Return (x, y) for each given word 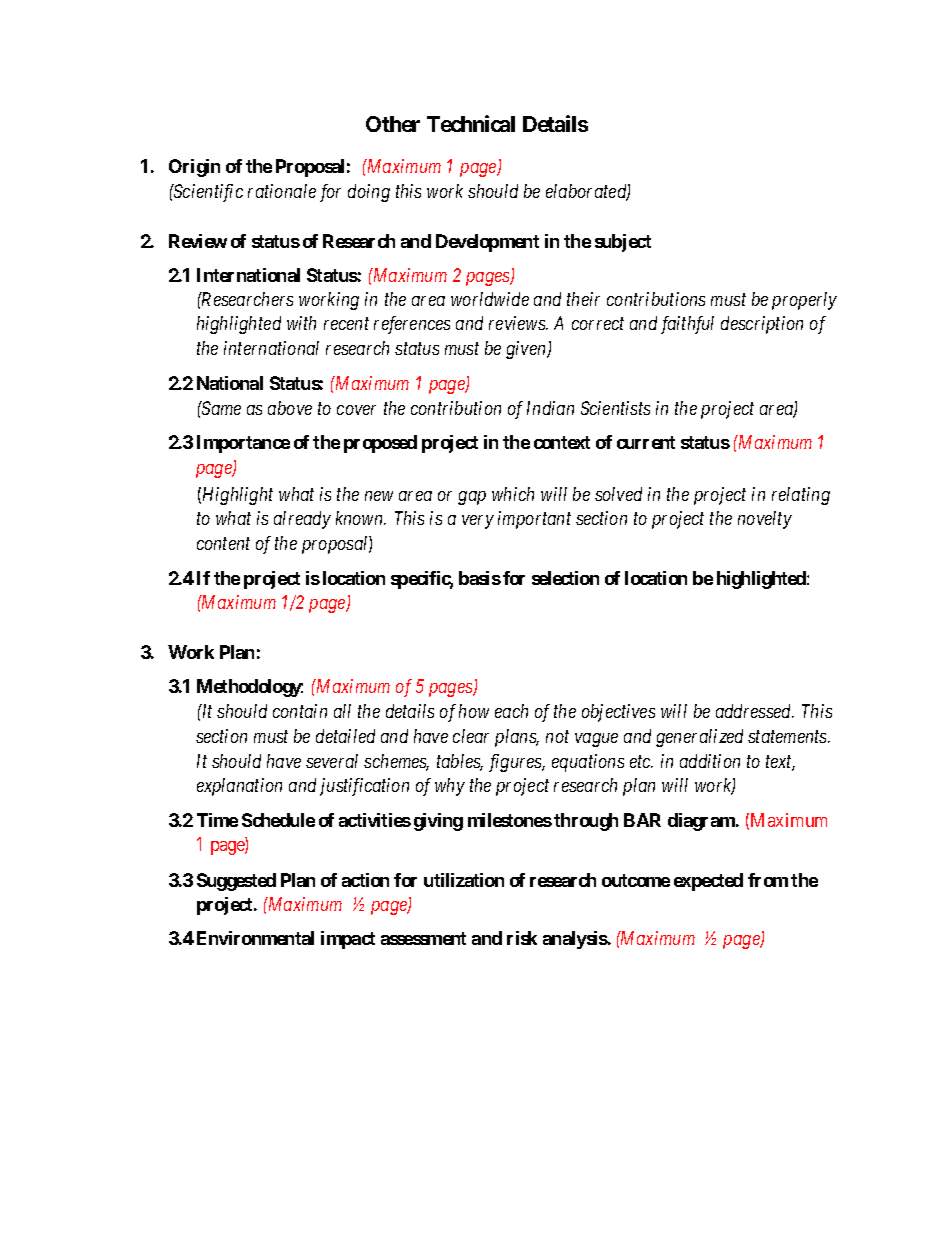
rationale (282, 191)
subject (623, 243)
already (302, 520)
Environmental (255, 938)
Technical (471, 123)
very (478, 522)
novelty (765, 520)
